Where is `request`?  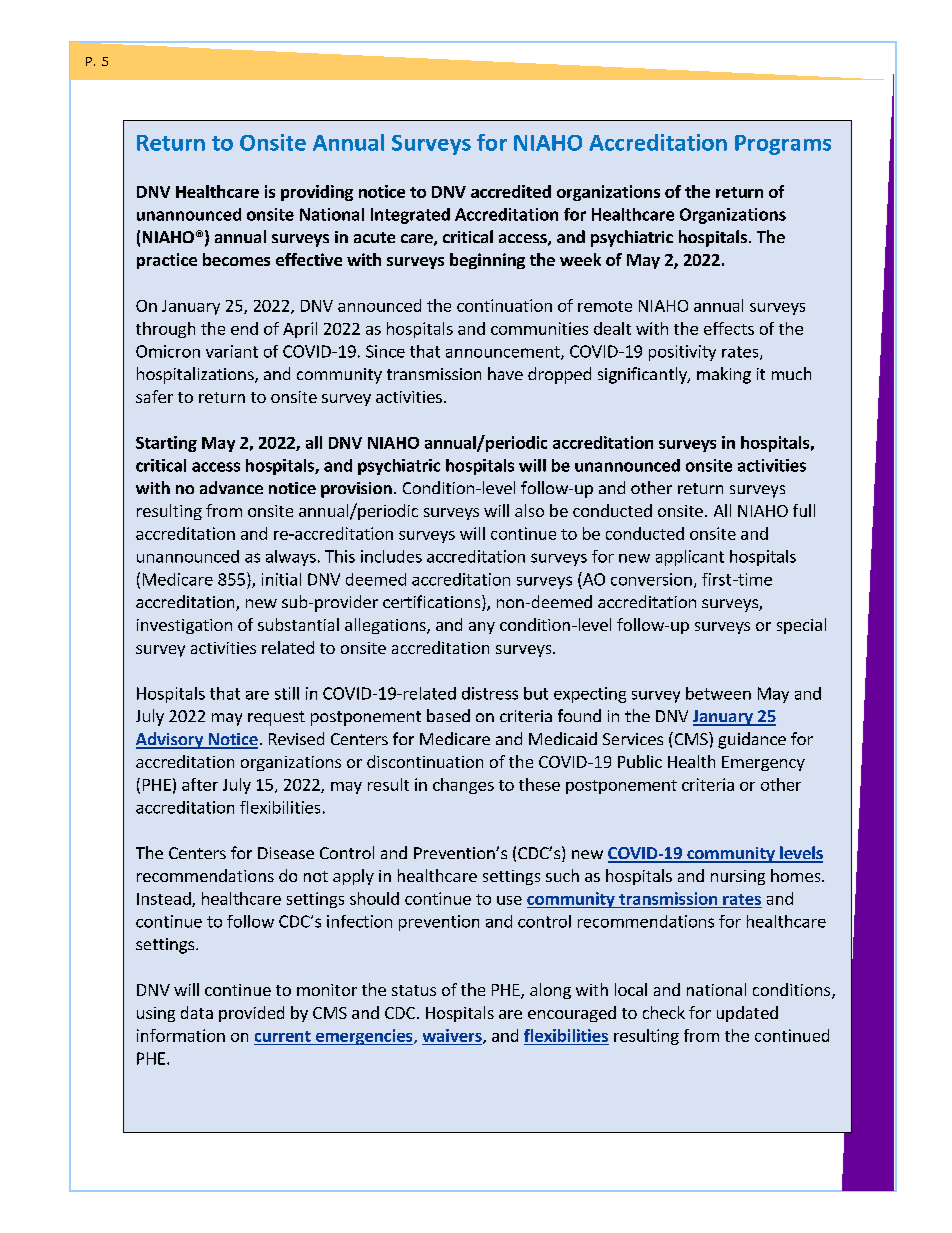
request is located at coordinates (276, 718).
